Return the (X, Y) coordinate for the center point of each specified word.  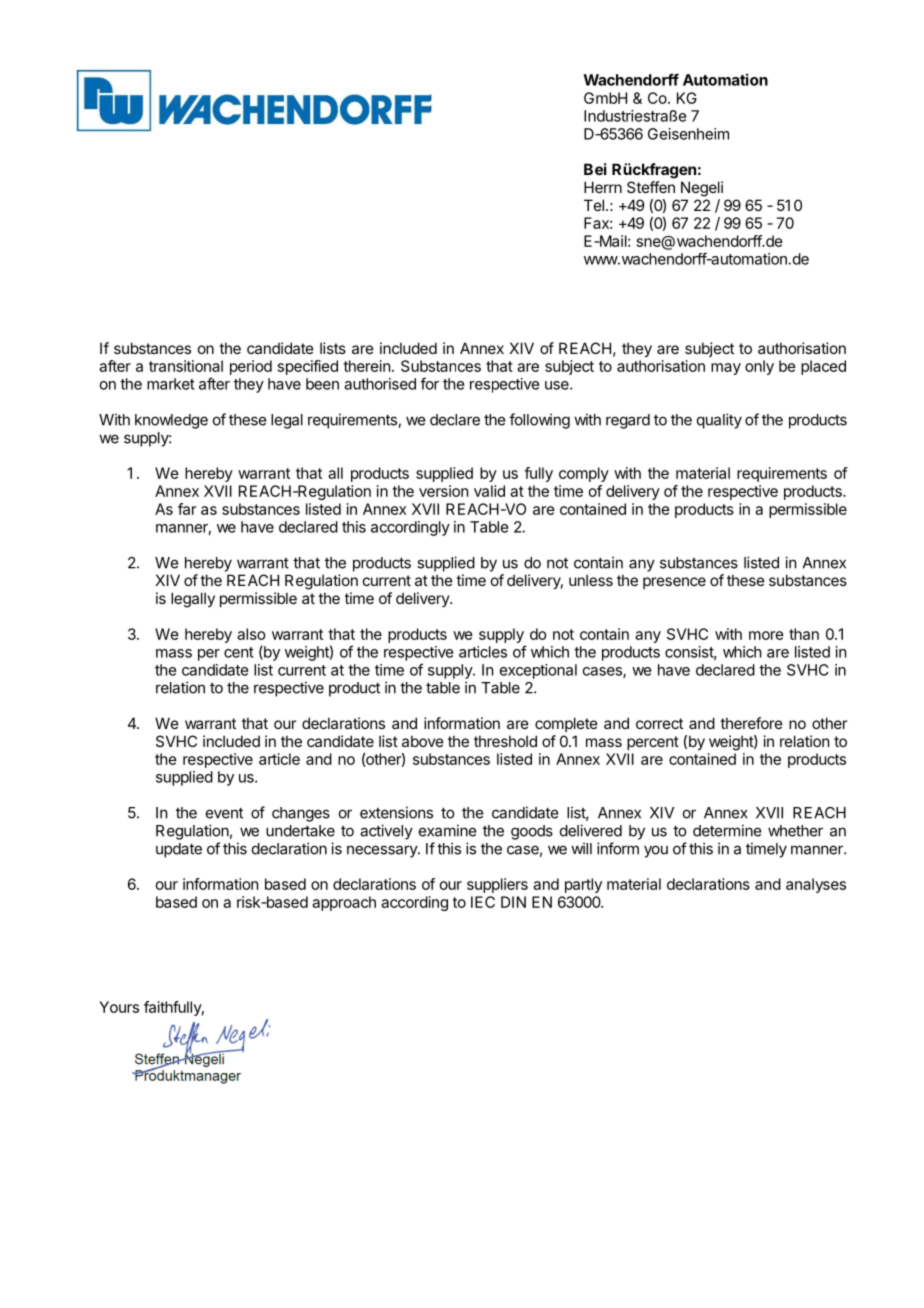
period (251, 367)
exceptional (538, 671)
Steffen (651, 187)
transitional (186, 366)
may (726, 369)
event (224, 813)
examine (447, 830)
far (187, 509)
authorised (380, 384)
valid (489, 491)
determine (727, 830)
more (766, 635)
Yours (119, 1007)
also (251, 634)
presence (674, 583)
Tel (594, 205)
